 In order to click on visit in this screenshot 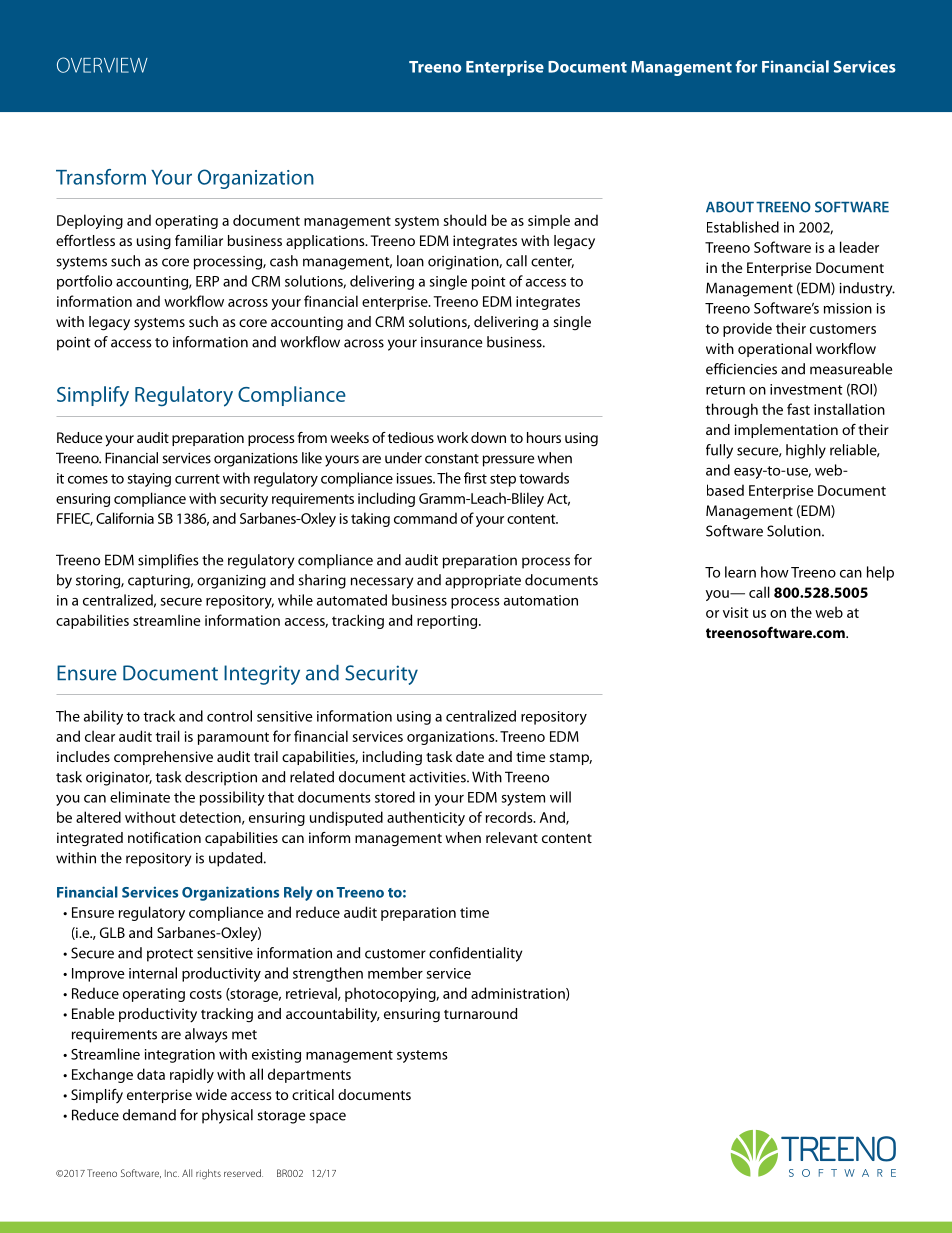, I will do `click(736, 612)`.
